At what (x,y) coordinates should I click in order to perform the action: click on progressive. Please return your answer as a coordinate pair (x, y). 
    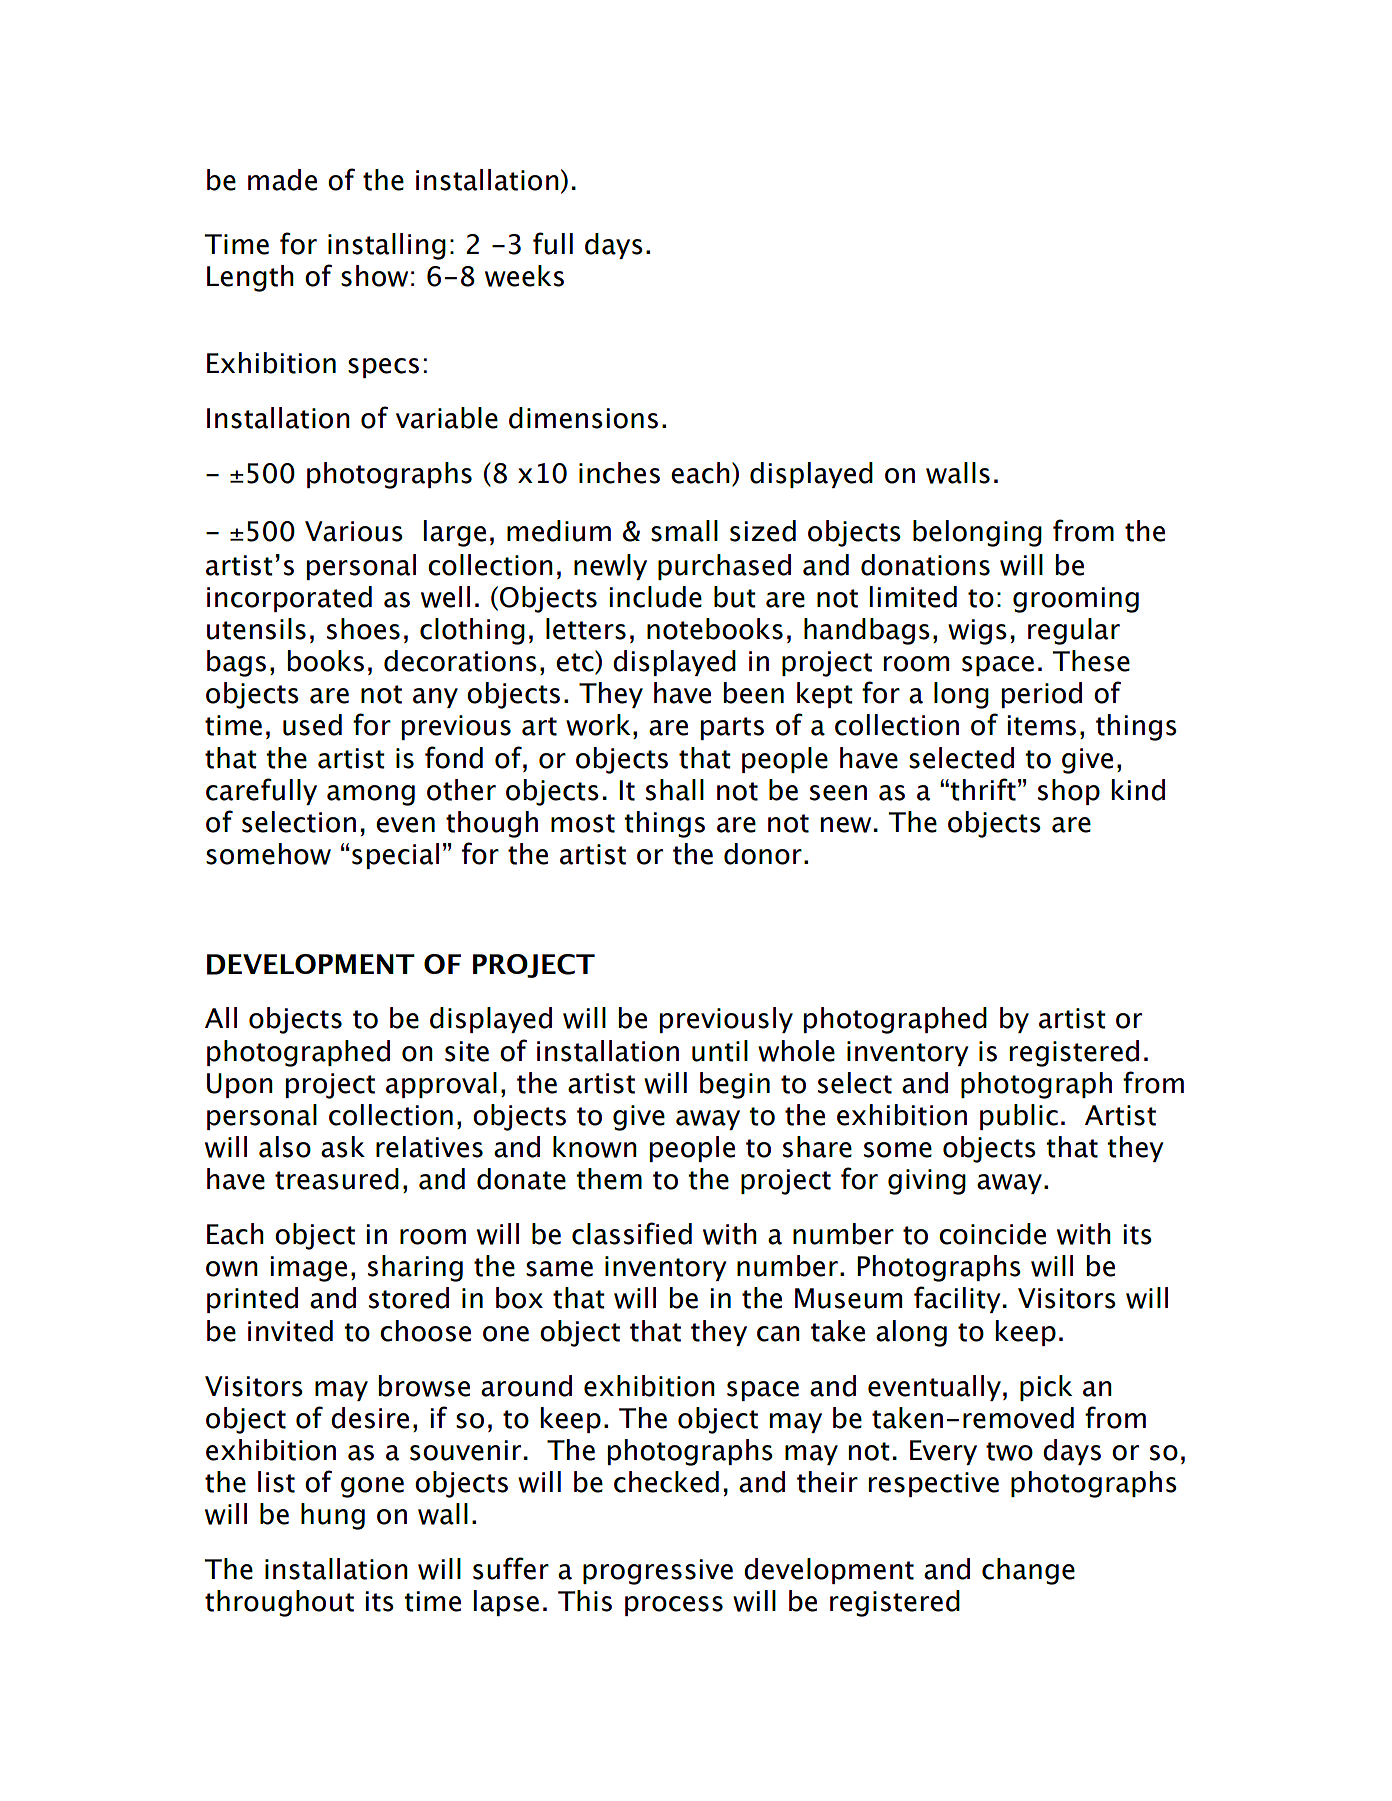
    Looking at the image, I should click on (658, 1572).
